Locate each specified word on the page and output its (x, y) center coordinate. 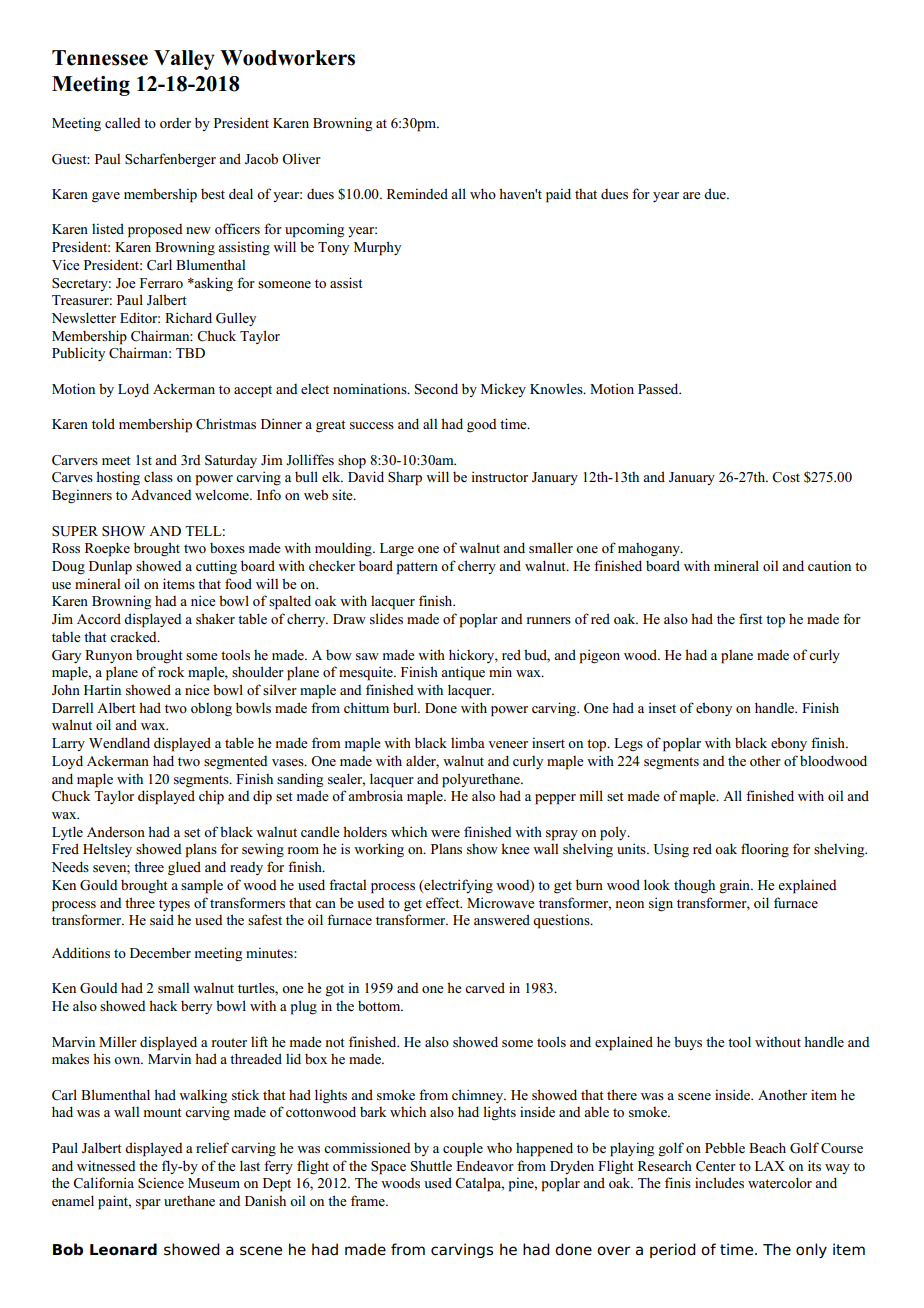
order (175, 123)
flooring (765, 850)
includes (719, 1183)
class (158, 477)
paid (558, 195)
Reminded (417, 193)
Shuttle (431, 1166)
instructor (500, 476)
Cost (786, 477)
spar (148, 1204)
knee (515, 849)
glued (184, 868)
